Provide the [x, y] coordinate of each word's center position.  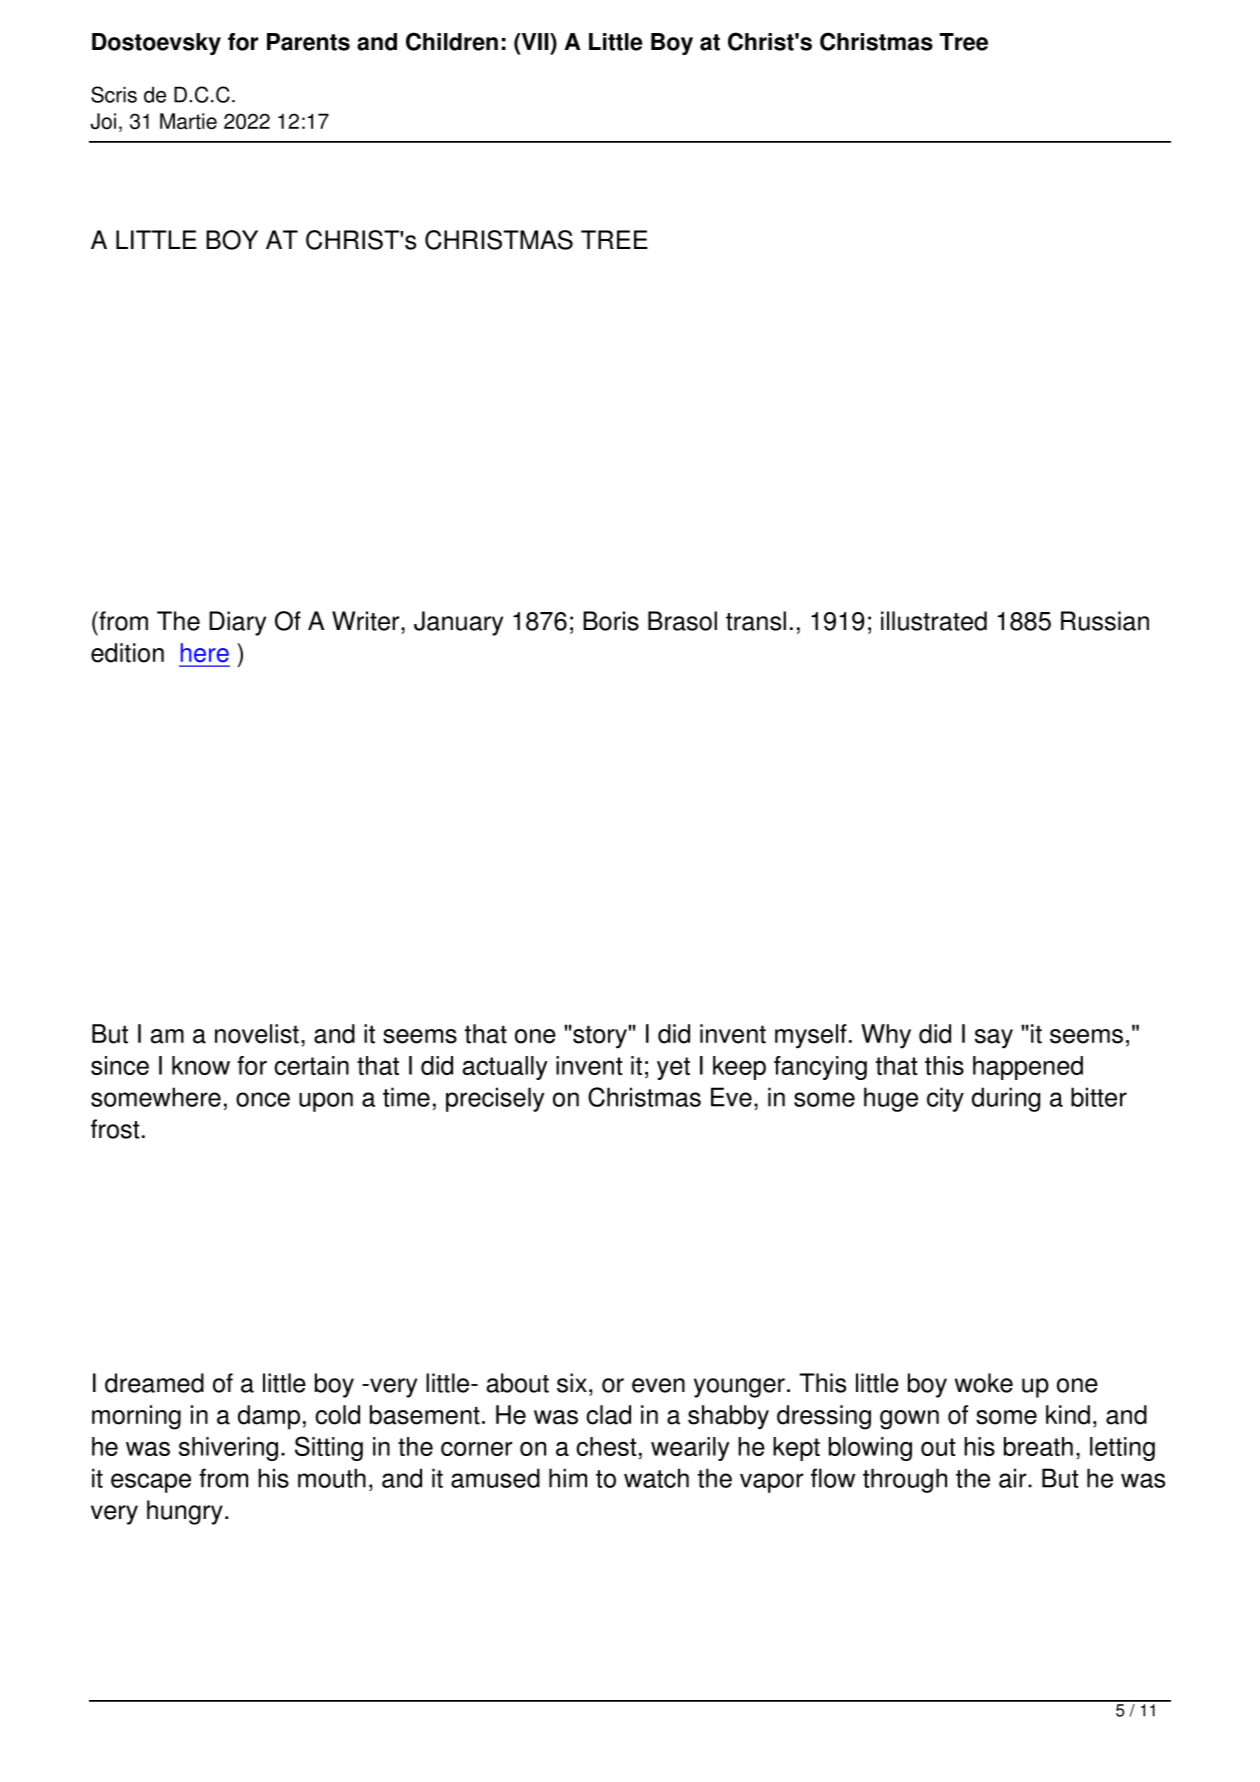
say [994, 1039]
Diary [237, 623]
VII [535, 41]
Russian [1105, 621]
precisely [495, 1099]
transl [756, 621]
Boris [611, 621]
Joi [103, 121]
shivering [228, 1449]
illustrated [934, 621]
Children [452, 41]
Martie [188, 121]
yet [673, 1068]
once [263, 1099]
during [1006, 1099]
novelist [257, 1034]
